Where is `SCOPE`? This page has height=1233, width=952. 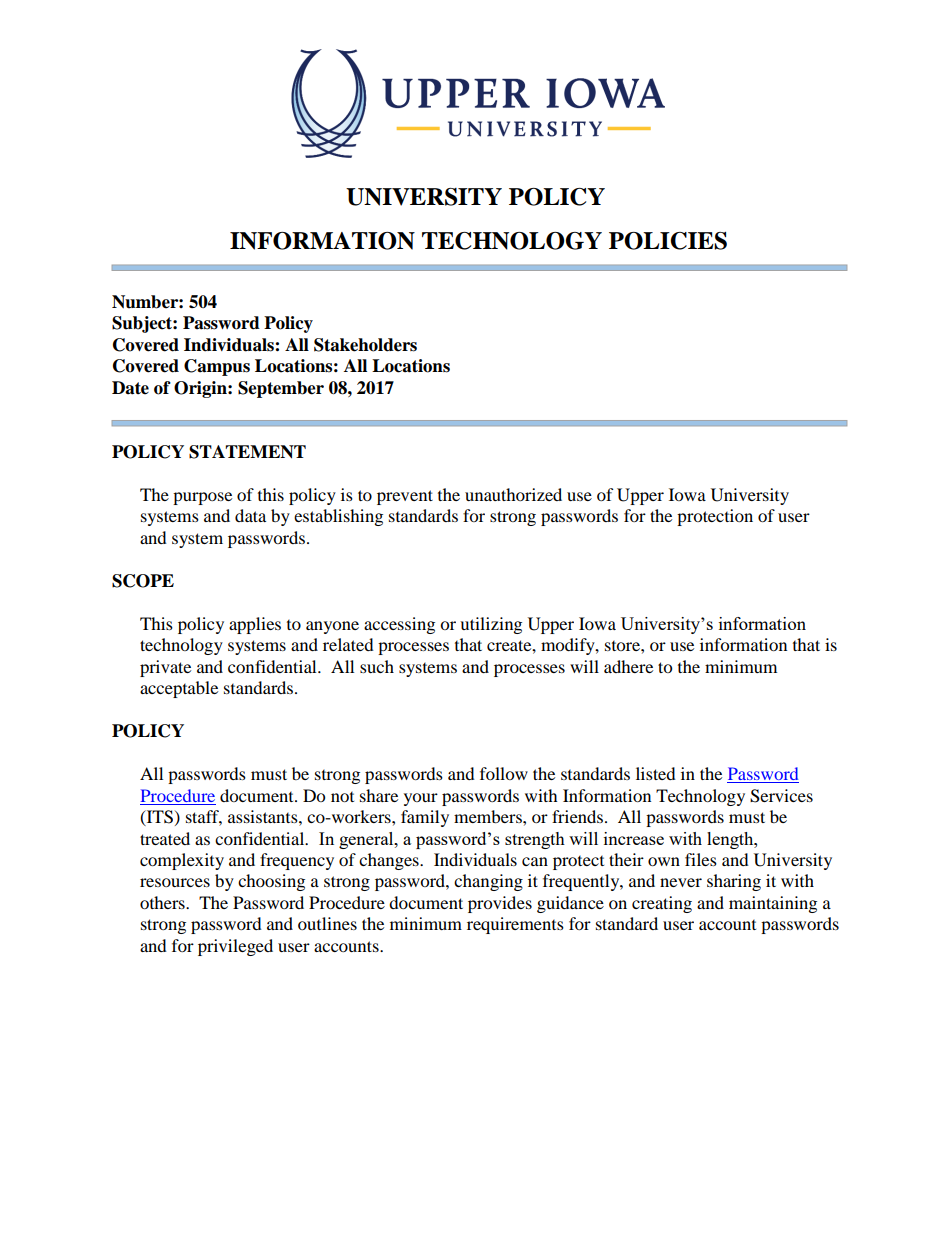
SCOPE is located at coordinates (143, 581).
